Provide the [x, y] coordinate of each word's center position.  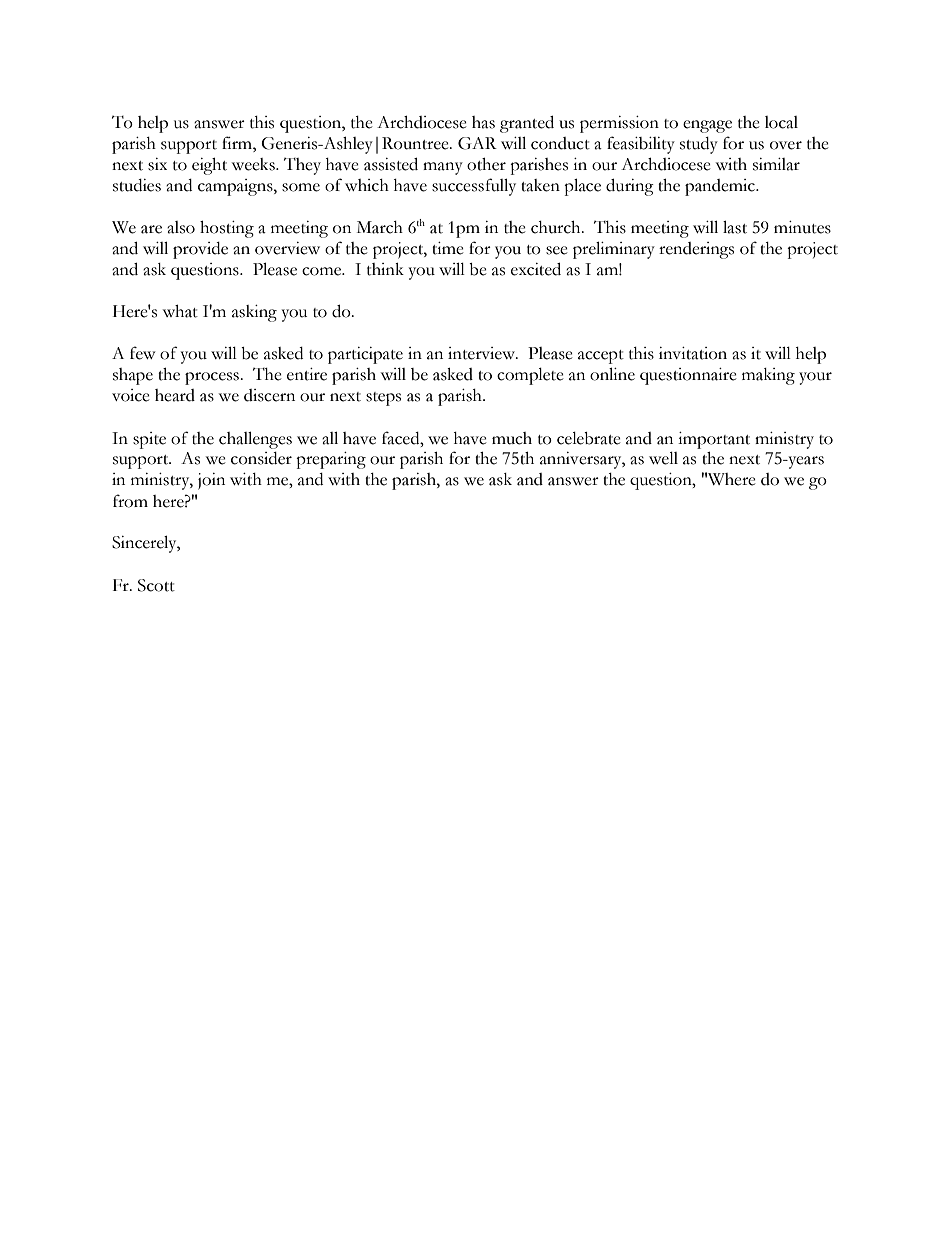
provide [200, 250]
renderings [696, 250]
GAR [477, 143]
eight [209, 166]
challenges [255, 440]
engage [707, 126]
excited [536, 269]
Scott [156, 585]
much [512, 438]
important [714, 440]
